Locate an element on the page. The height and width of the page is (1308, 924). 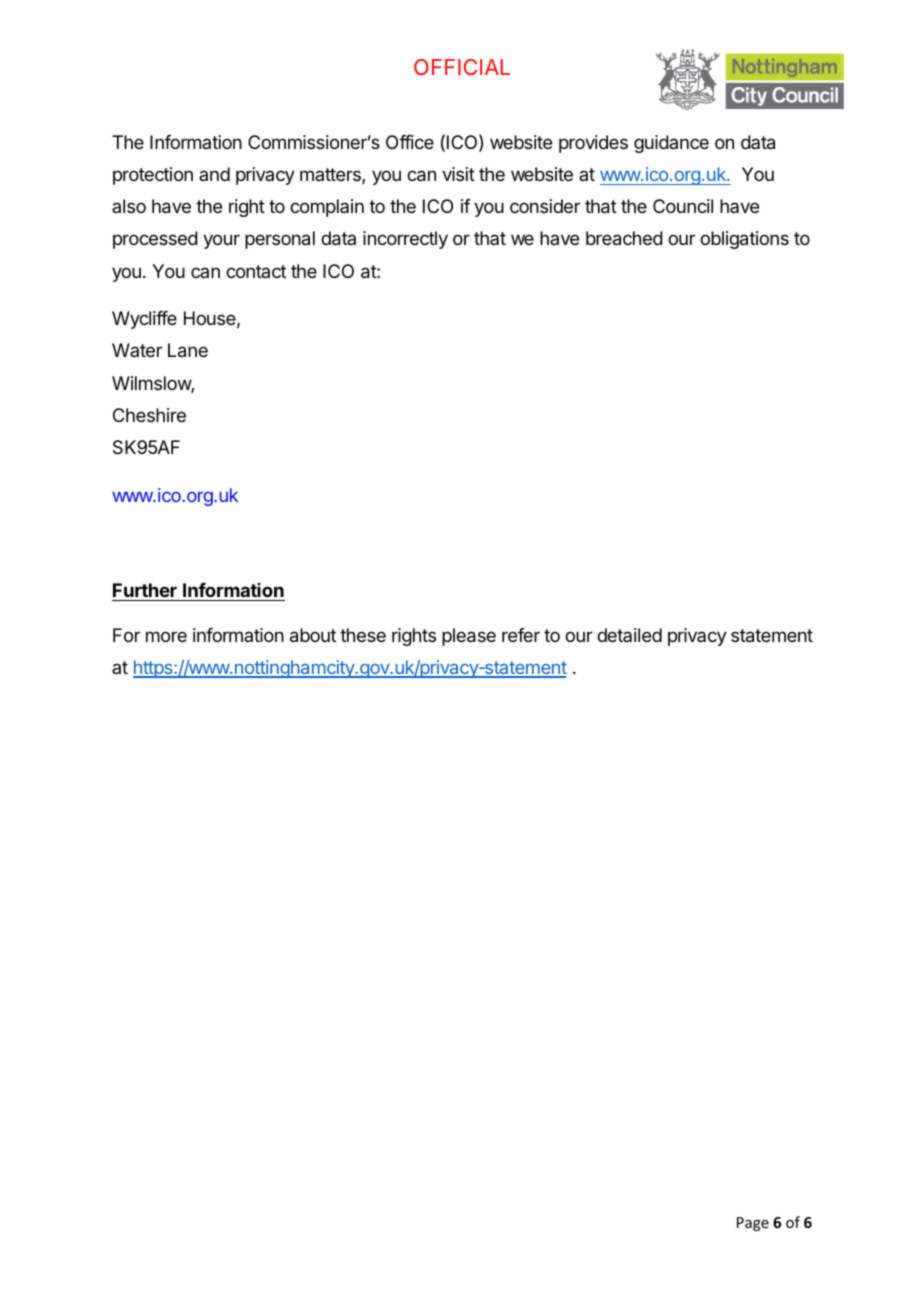
Page is located at coordinates (753, 1224).
